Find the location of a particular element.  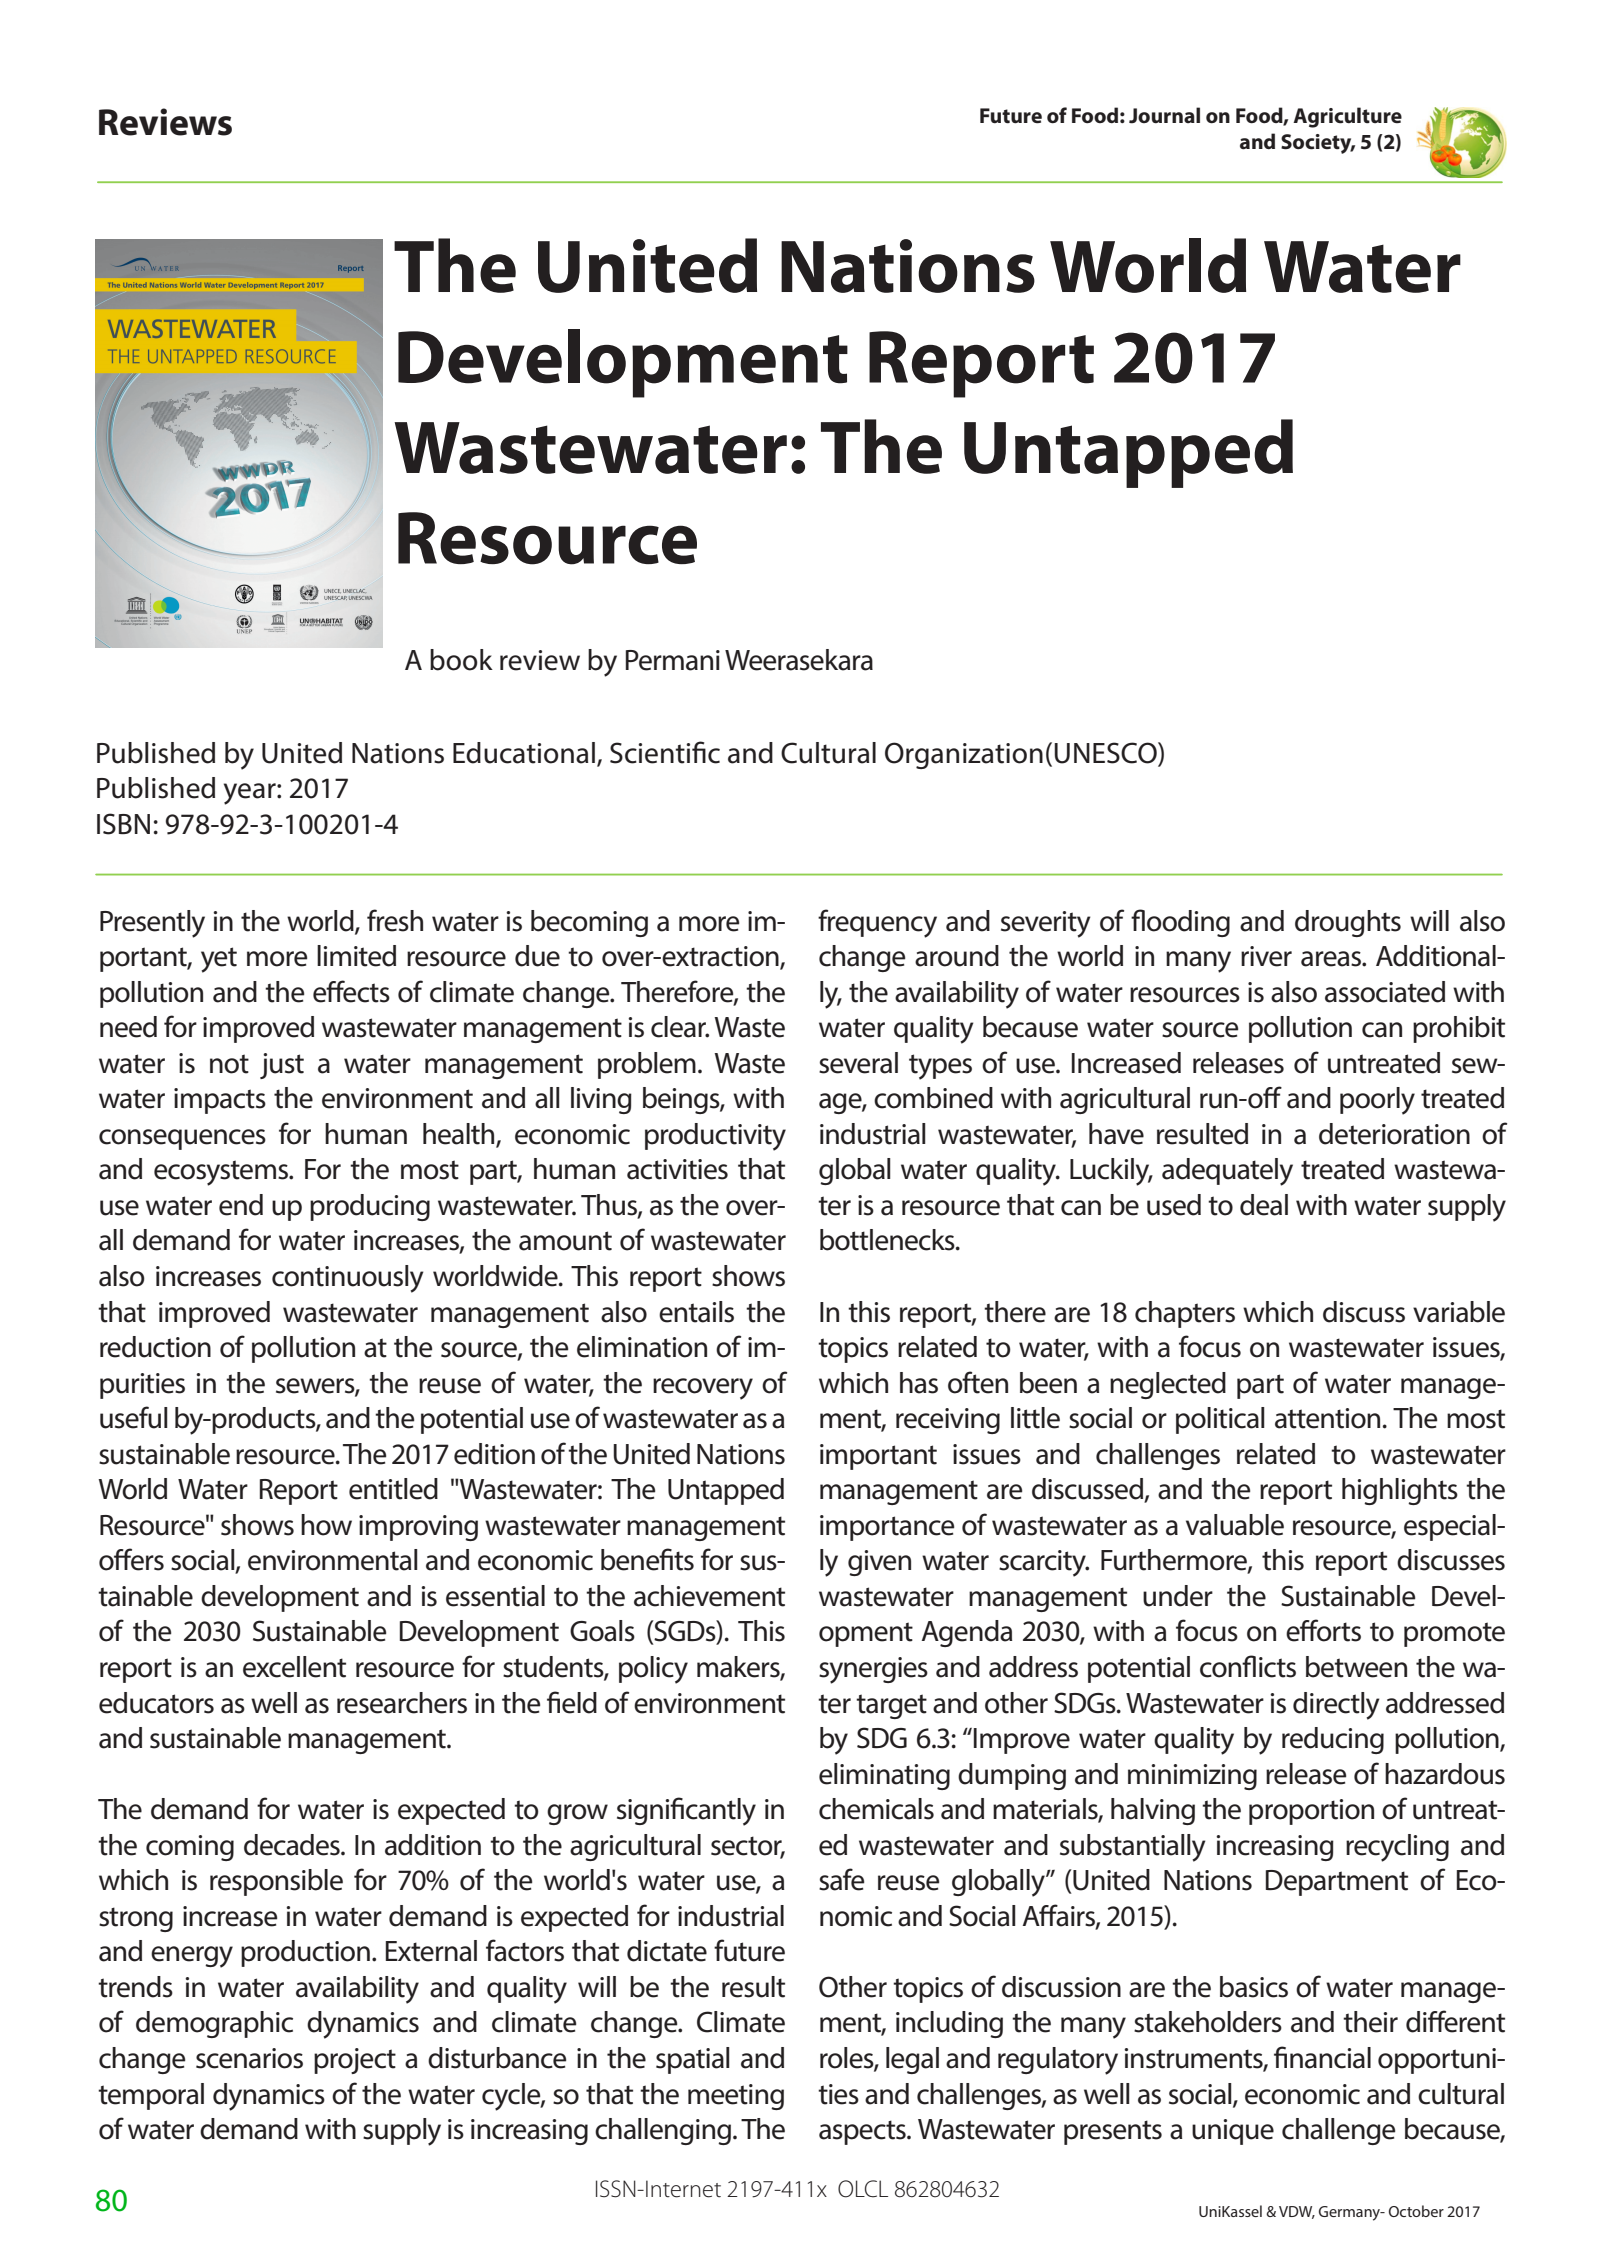

financial is located at coordinates (1322, 2057).
